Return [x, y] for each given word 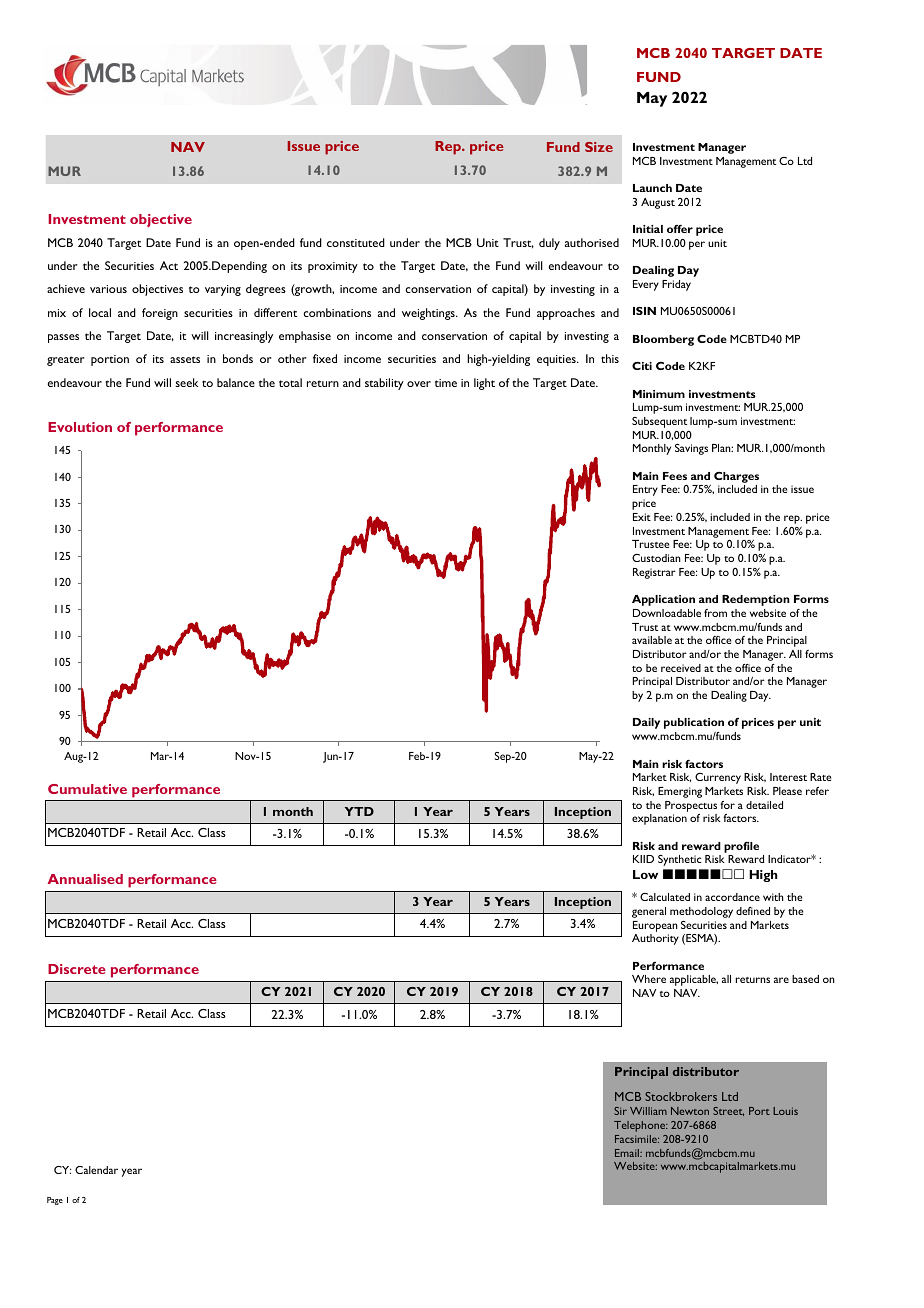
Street [728, 1111]
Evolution [80, 427]
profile [741, 847]
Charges [738, 479]
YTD [359, 811]
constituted [356, 242]
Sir [620, 1111]
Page [55, 1201]
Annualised [85, 879]
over [419, 384]
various [108, 289]
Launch [652, 188]
